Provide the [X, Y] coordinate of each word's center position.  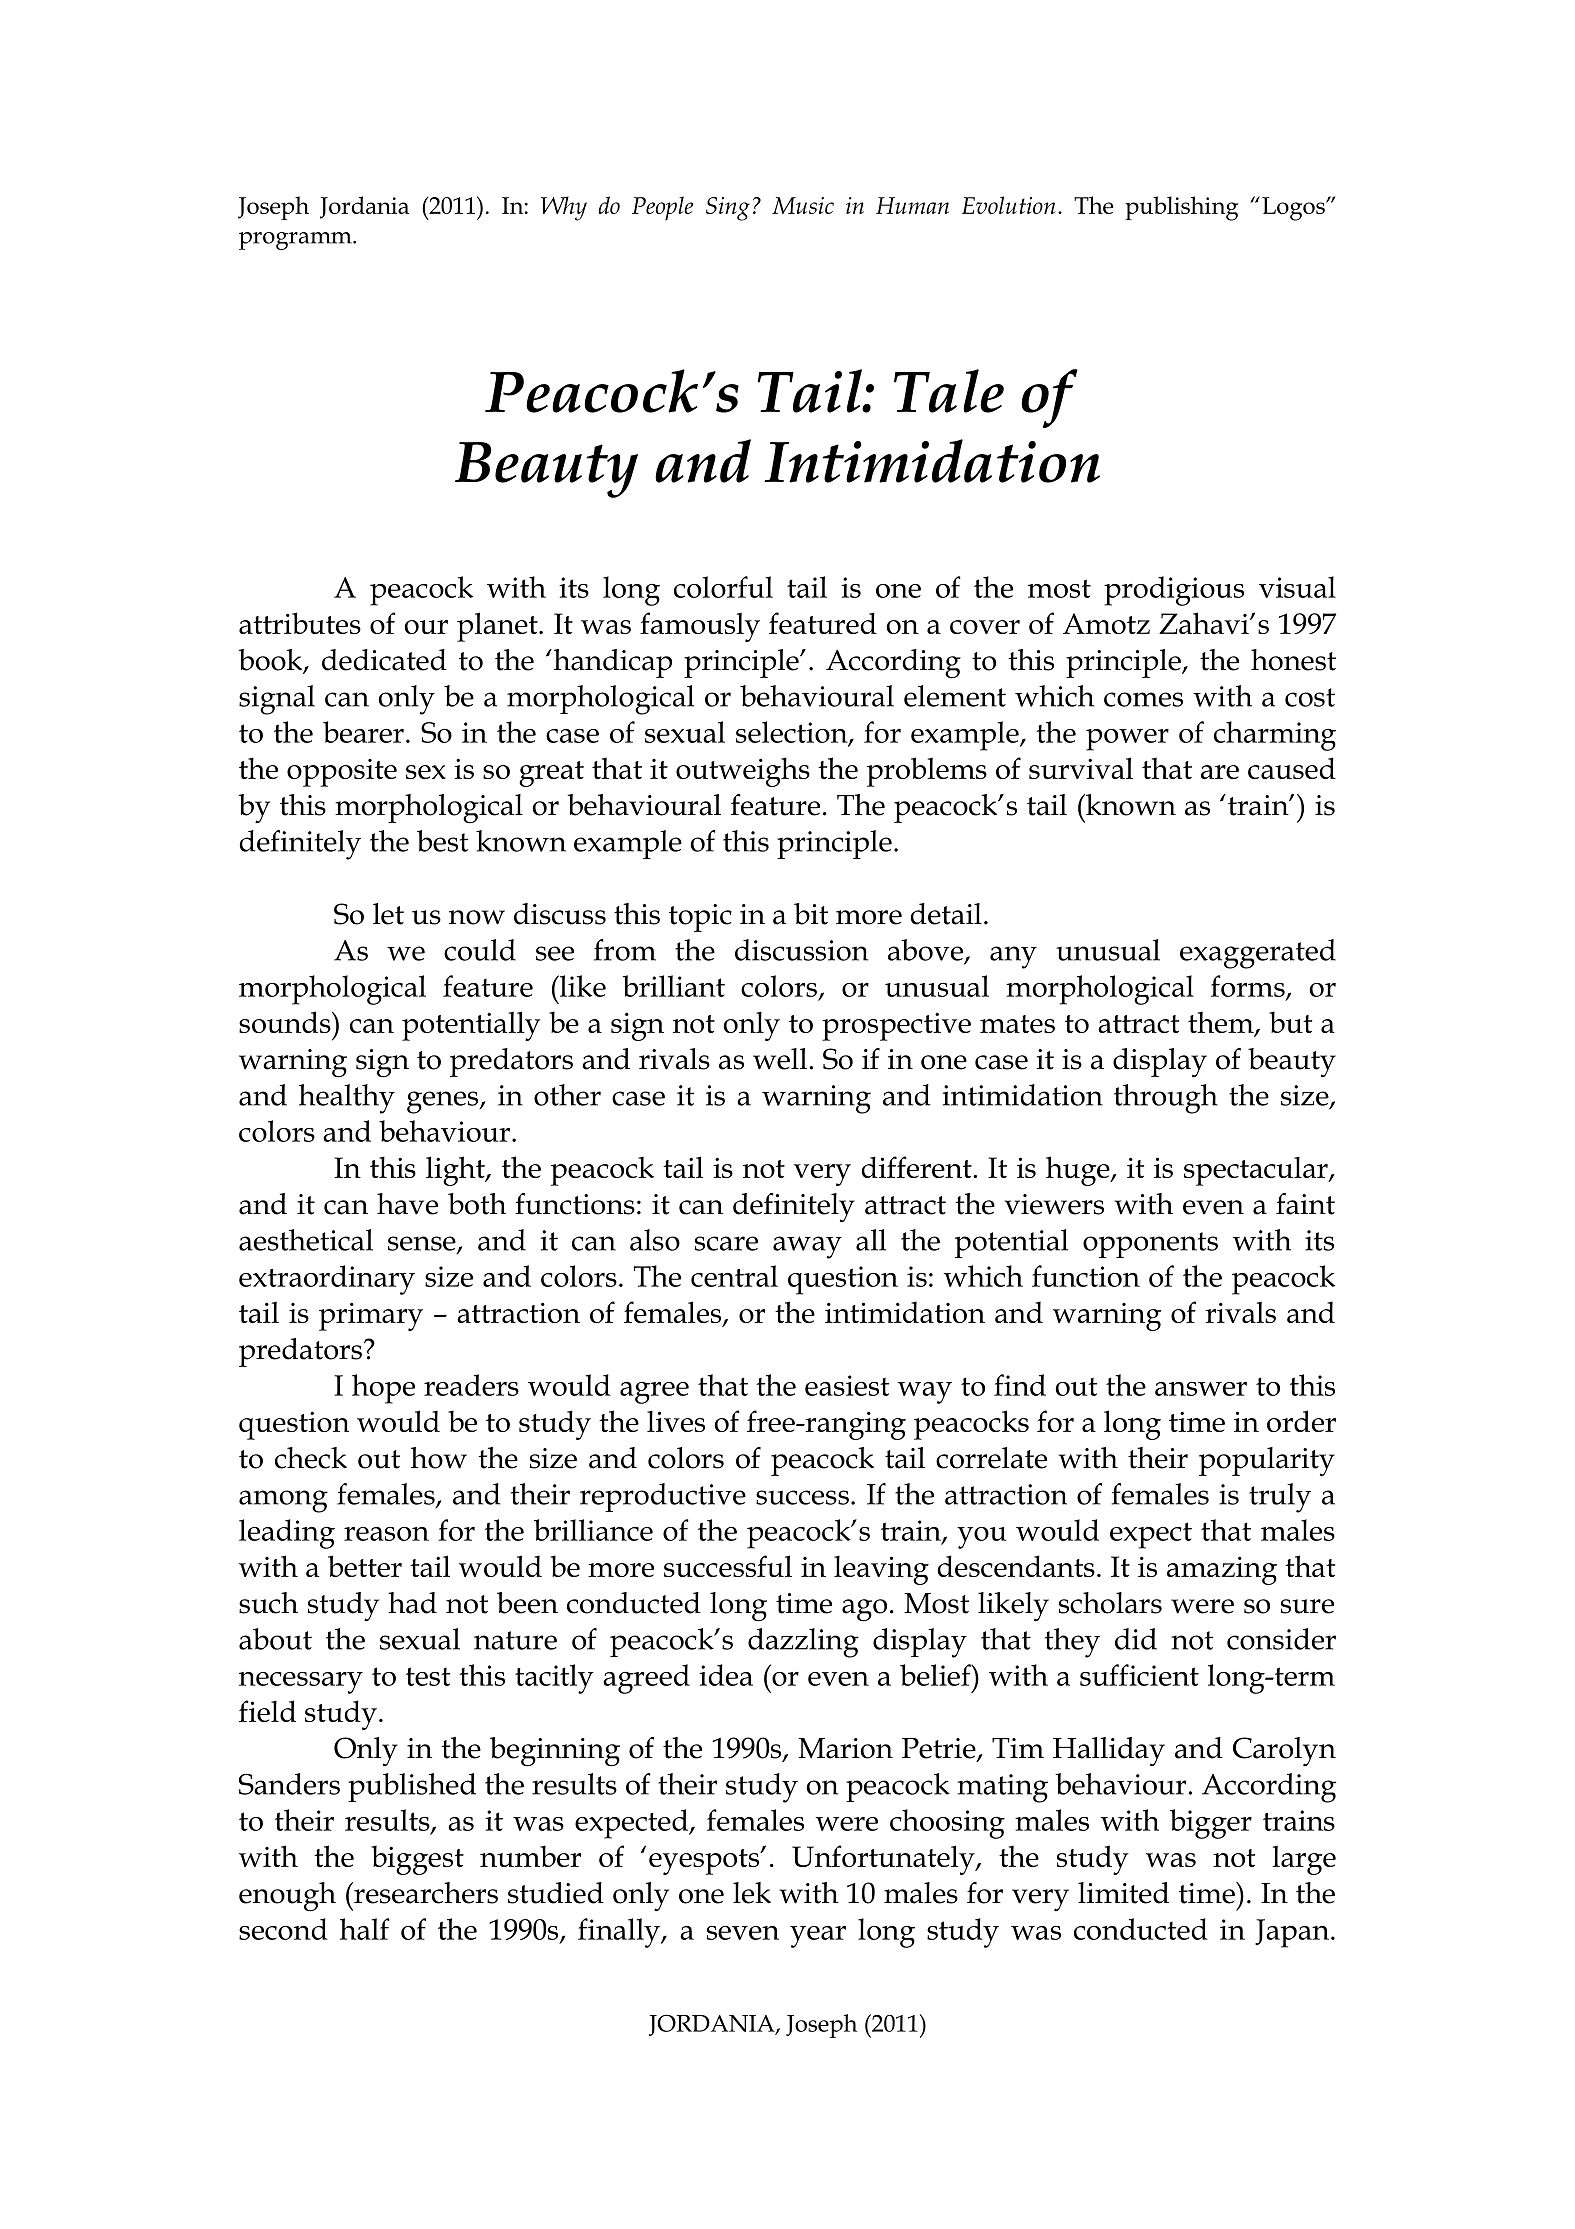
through [1166, 1099]
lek [752, 1893]
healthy [347, 1099]
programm [296, 241]
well [780, 1059]
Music [803, 205]
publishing [1182, 208]
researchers [425, 1893]
